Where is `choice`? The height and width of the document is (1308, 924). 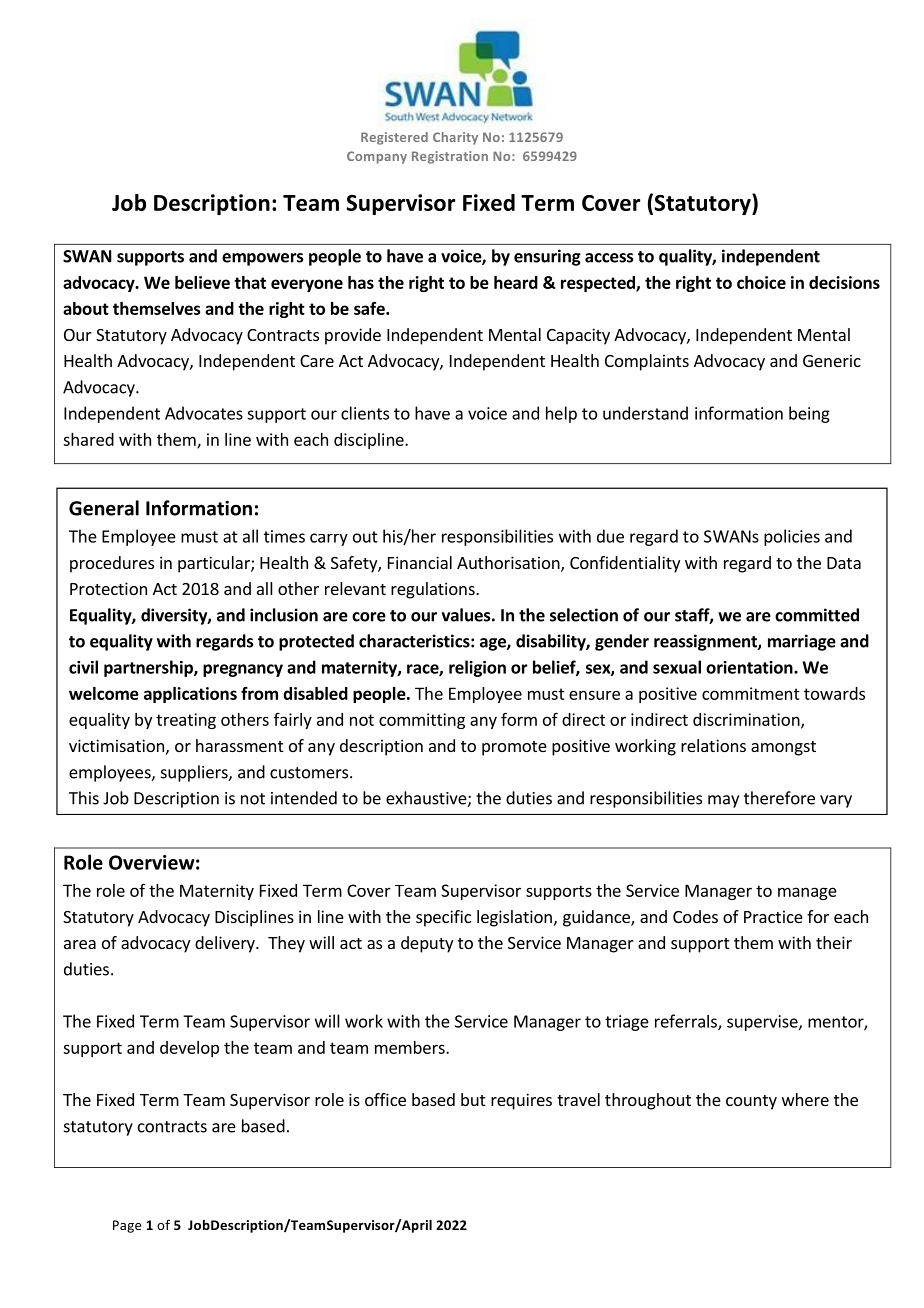
choice is located at coordinates (761, 282).
